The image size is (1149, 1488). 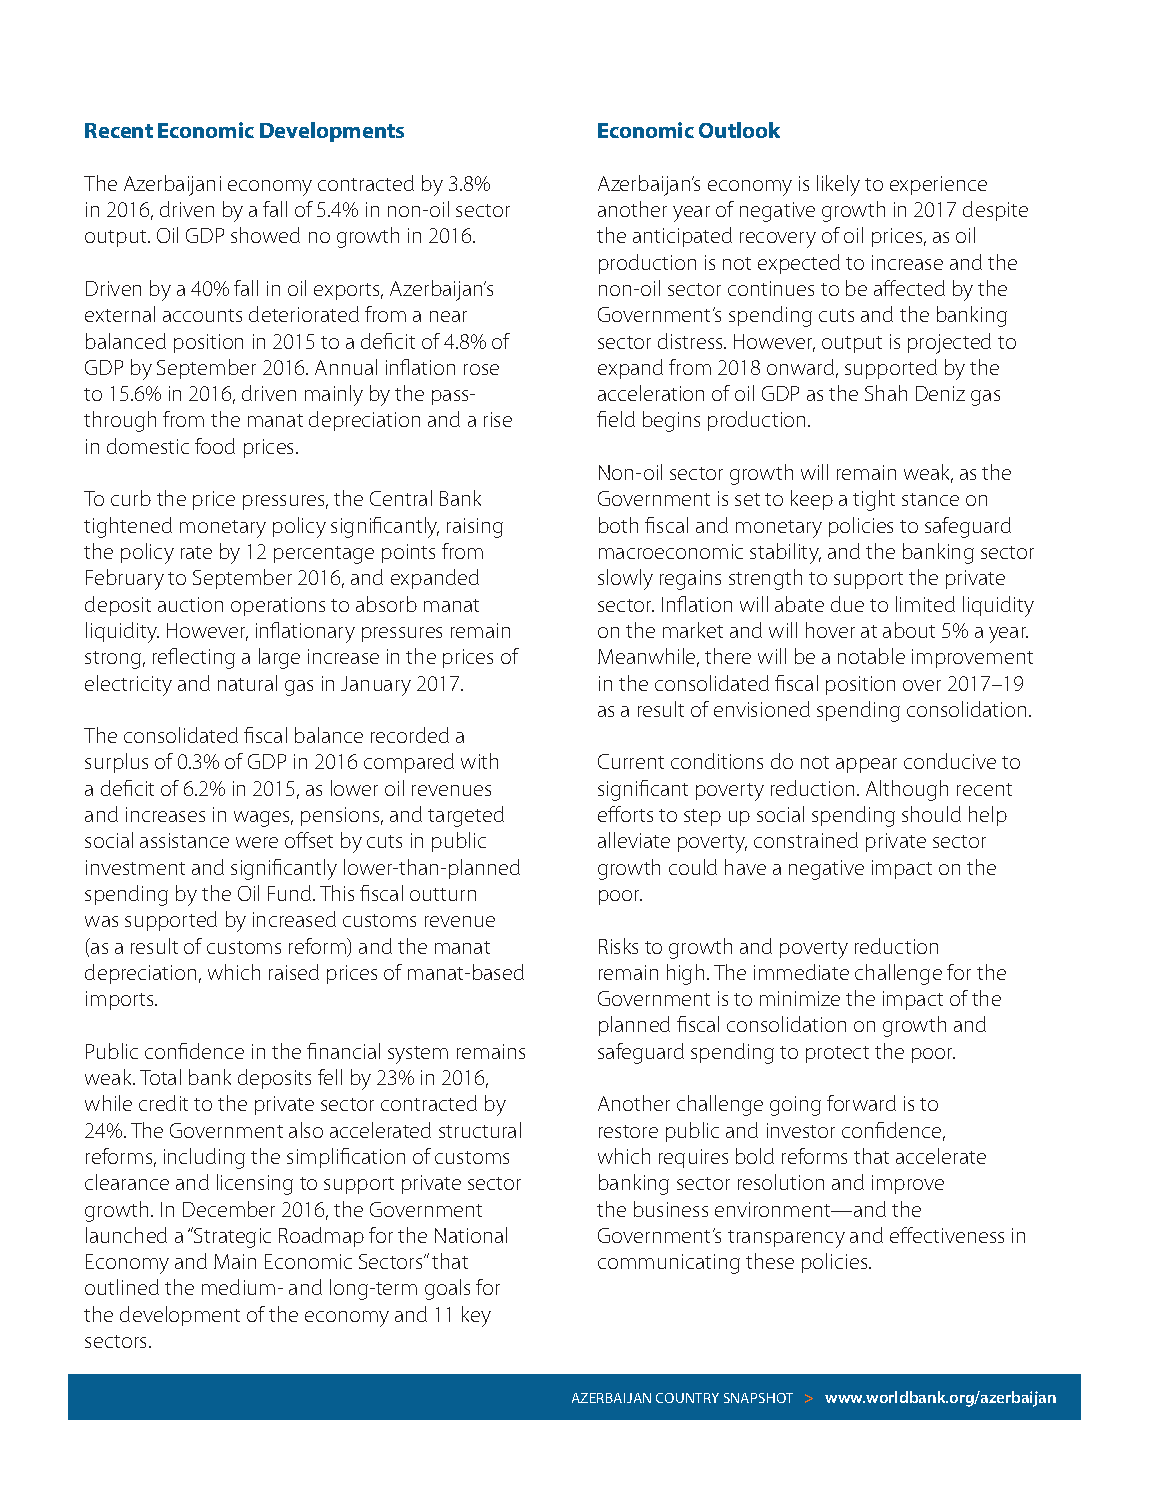 I want to click on key, so click(x=476, y=1316).
